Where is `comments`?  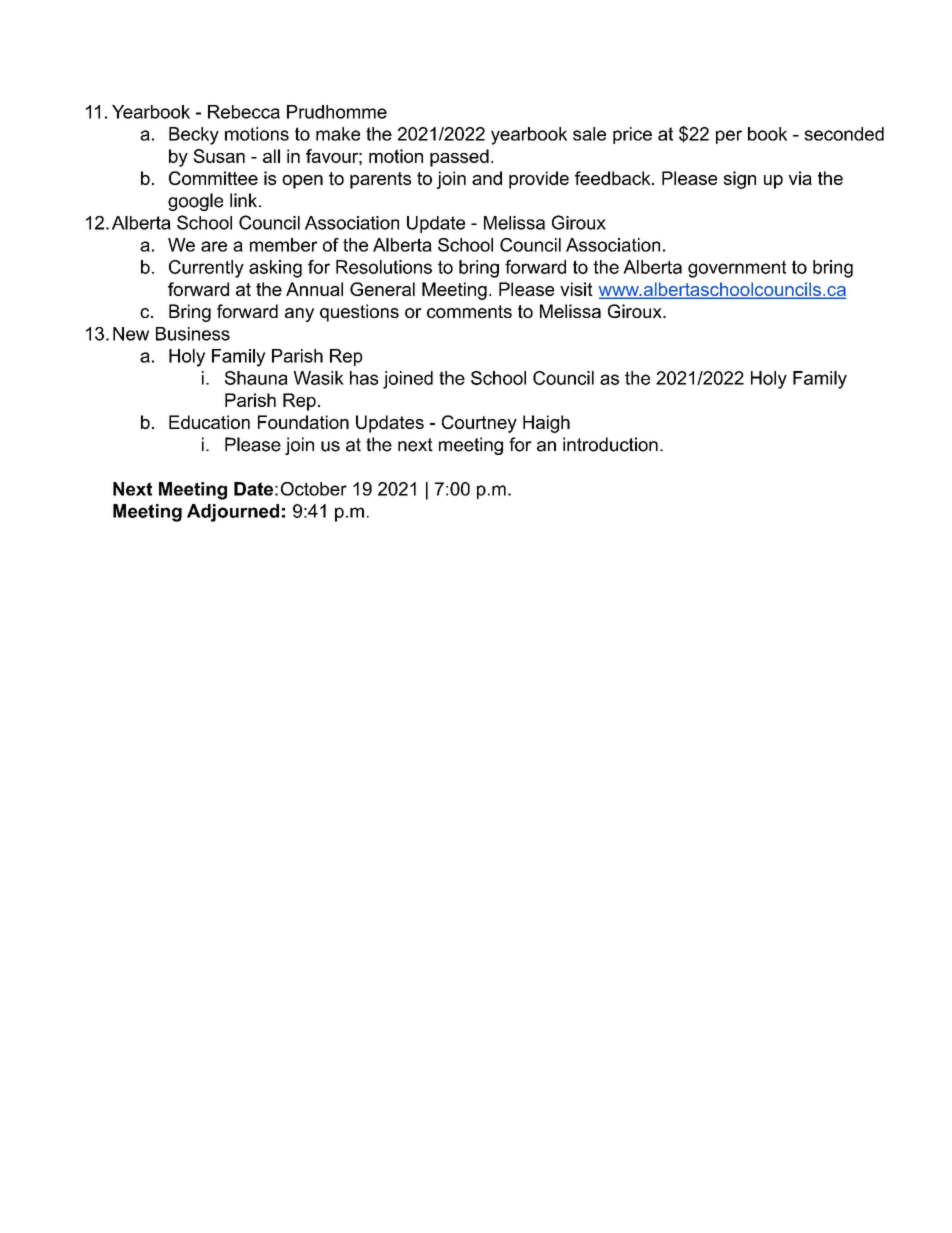
comments is located at coordinates (469, 311).
